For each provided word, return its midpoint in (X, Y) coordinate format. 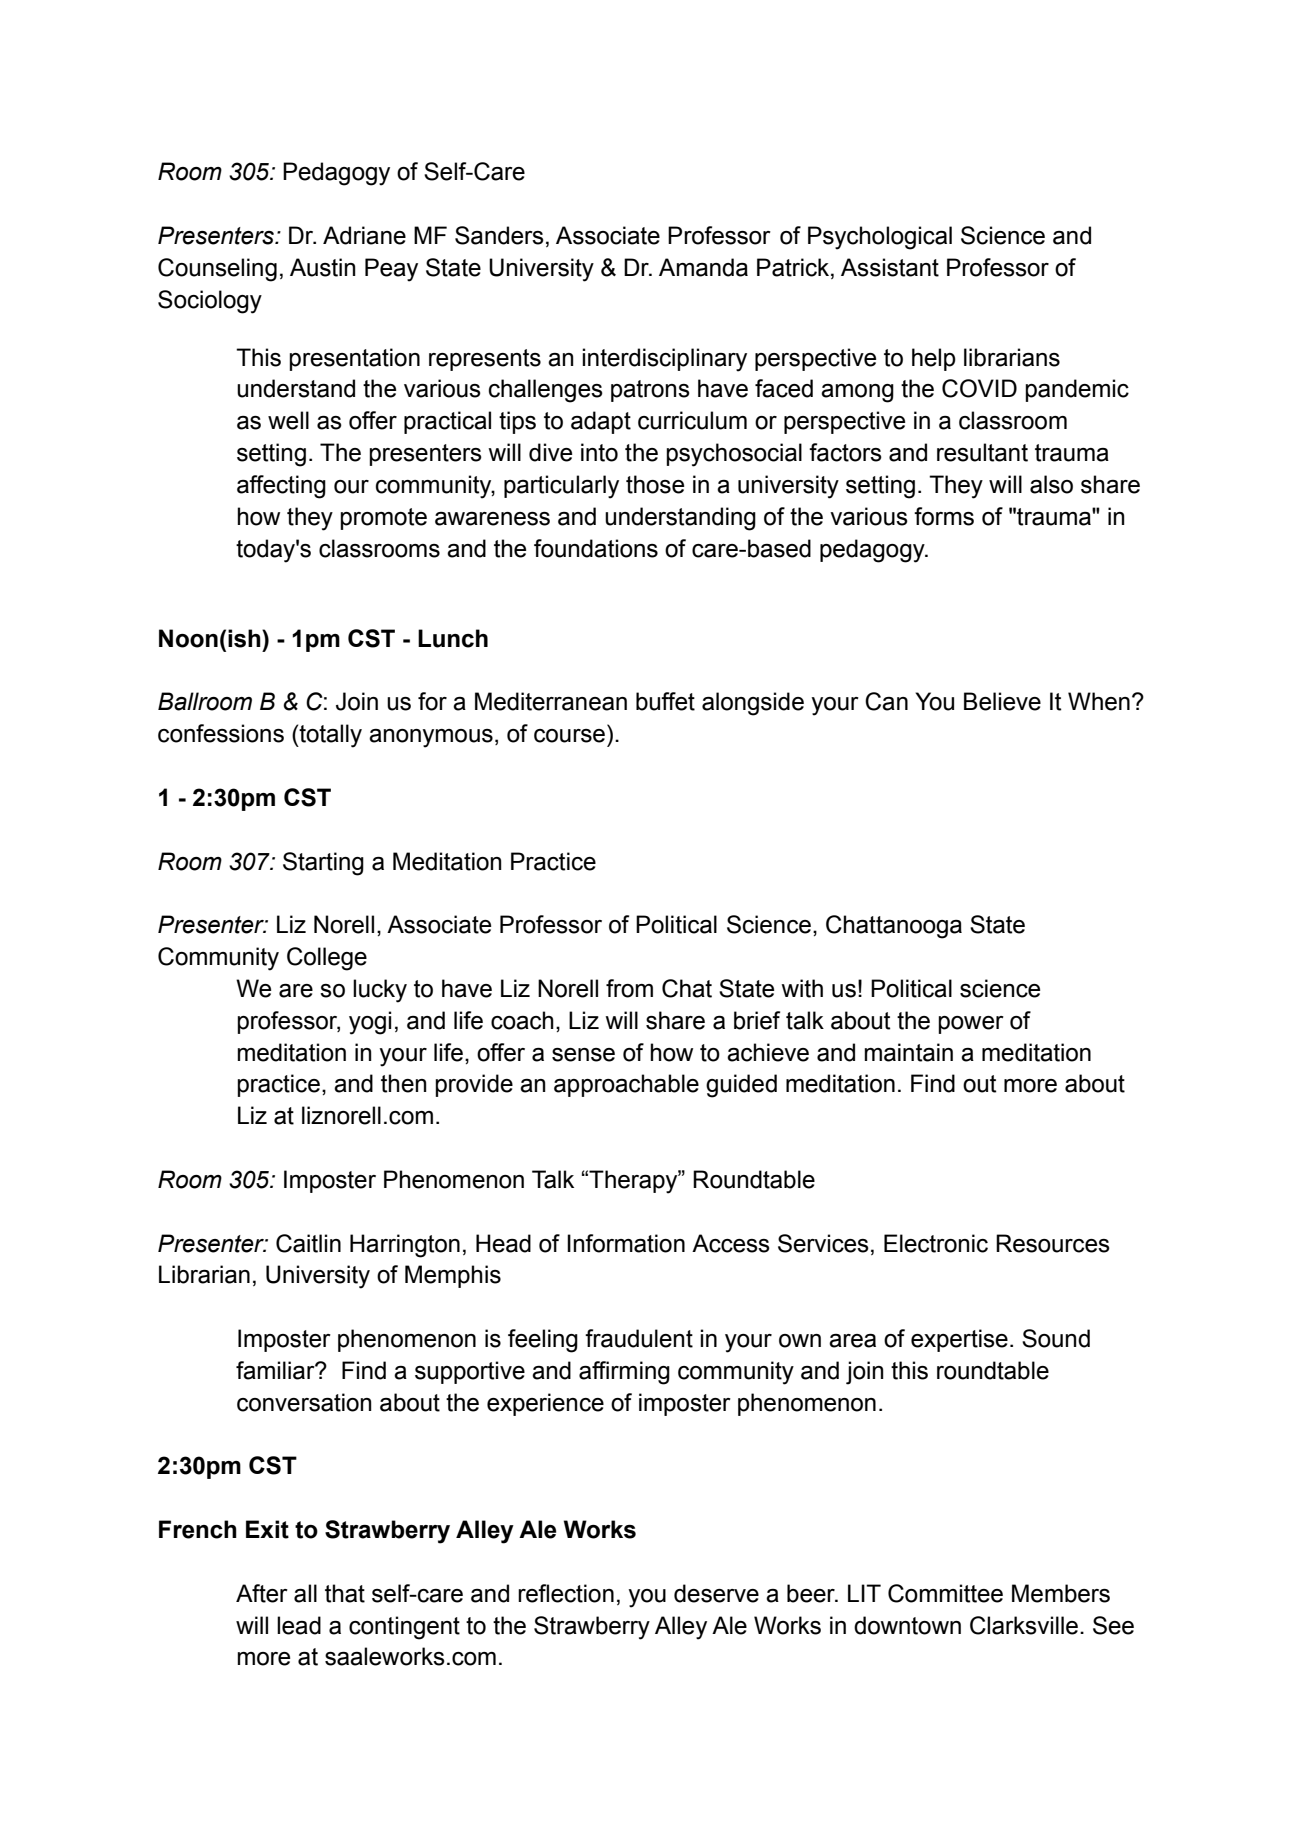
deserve (716, 1593)
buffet (665, 701)
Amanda (703, 267)
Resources (1053, 1243)
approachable (626, 1085)
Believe (1002, 701)
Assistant (890, 267)
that (345, 1593)
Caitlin (308, 1243)
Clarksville (1024, 1625)
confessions (221, 733)
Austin (323, 267)
